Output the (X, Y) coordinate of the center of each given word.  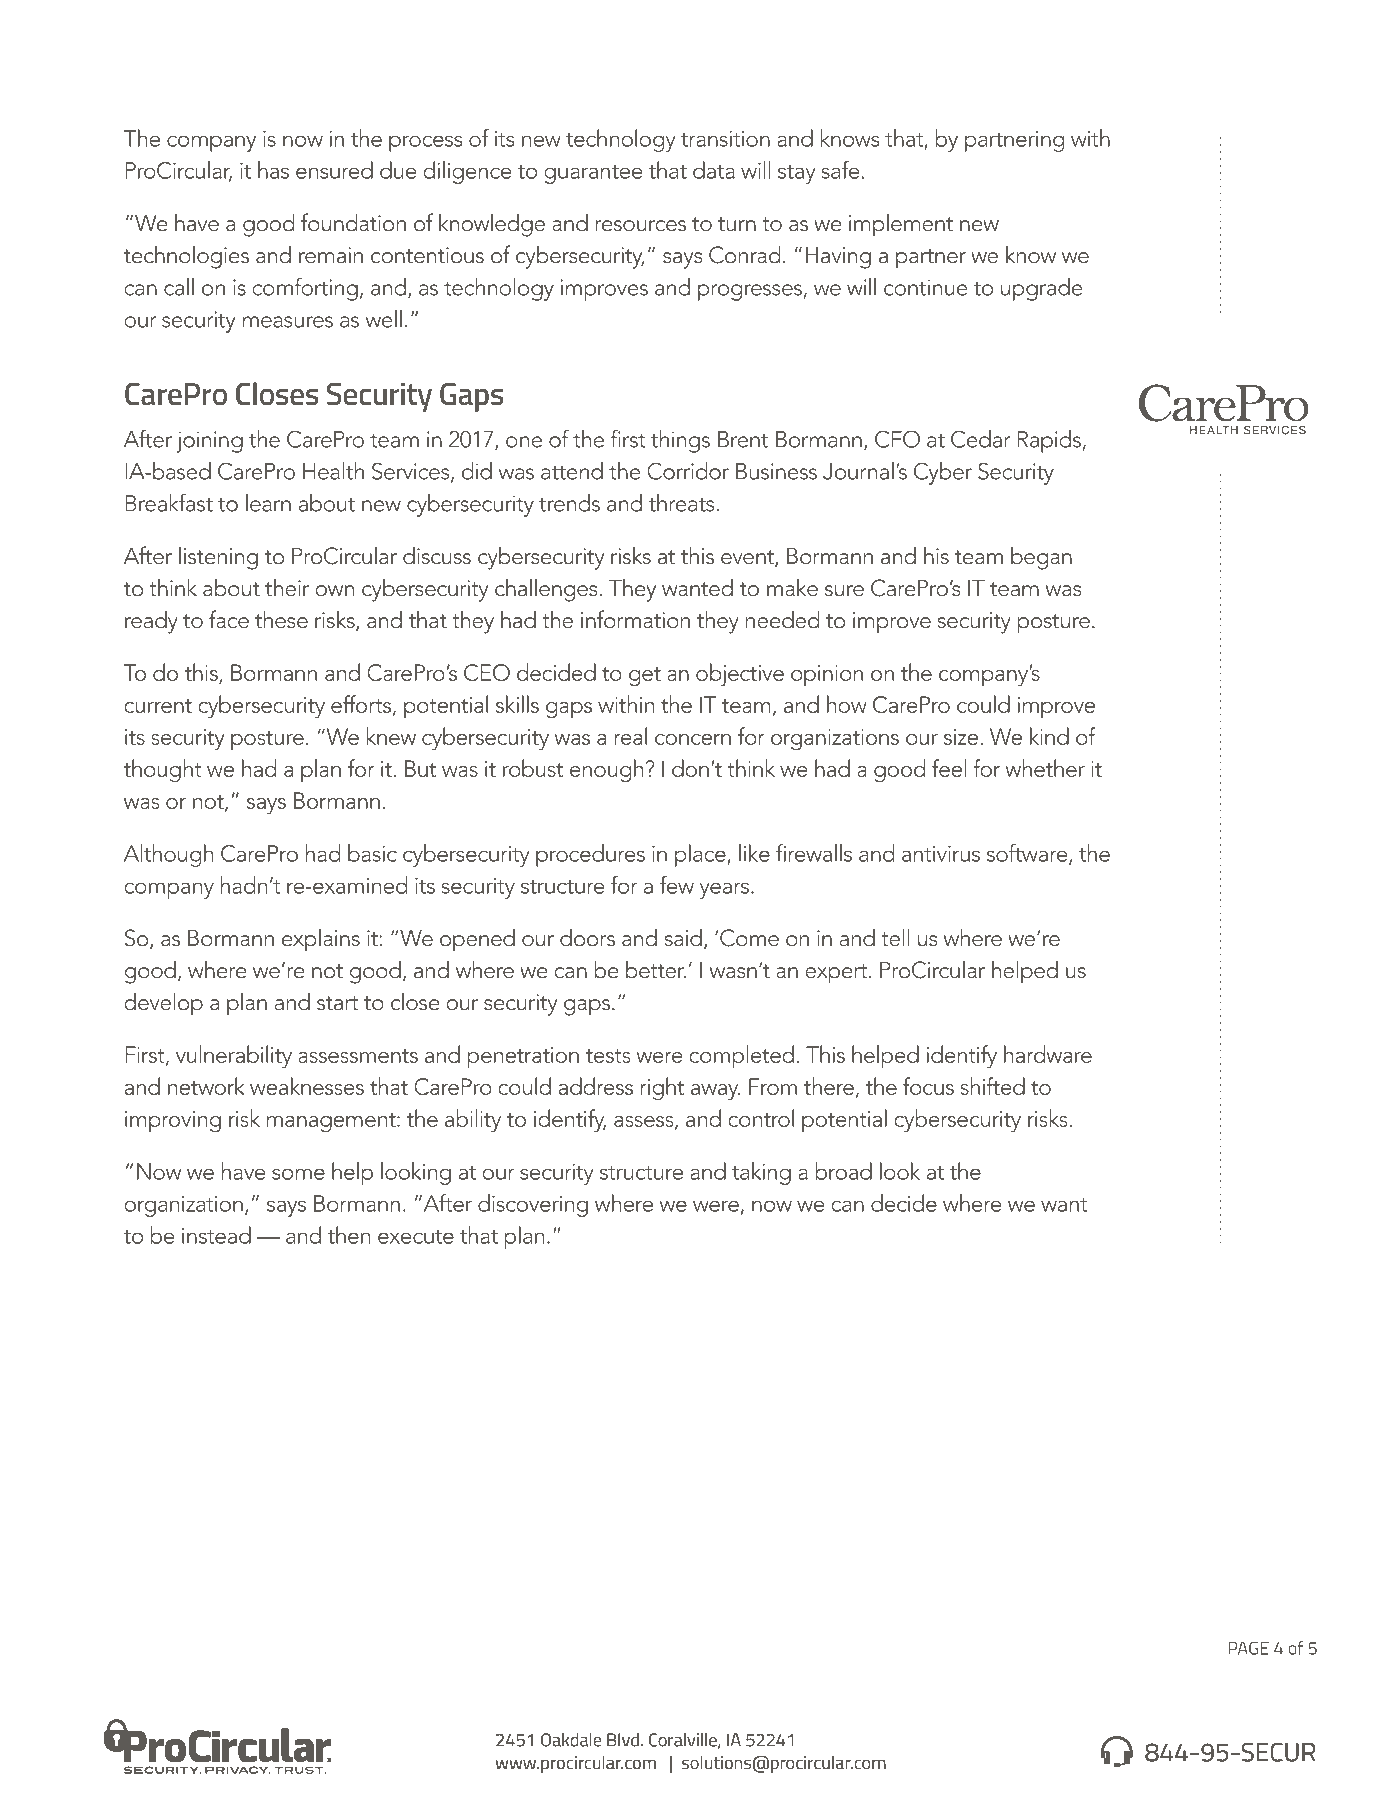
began (1041, 558)
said (683, 938)
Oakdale (571, 1740)
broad (843, 1171)
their (287, 587)
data (714, 170)
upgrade (1042, 289)
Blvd (623, 1740)
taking (761, 1173)
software (1028, 854)
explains (321, 940)
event (748, 558)
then (349, 1235)
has (273, 170)
